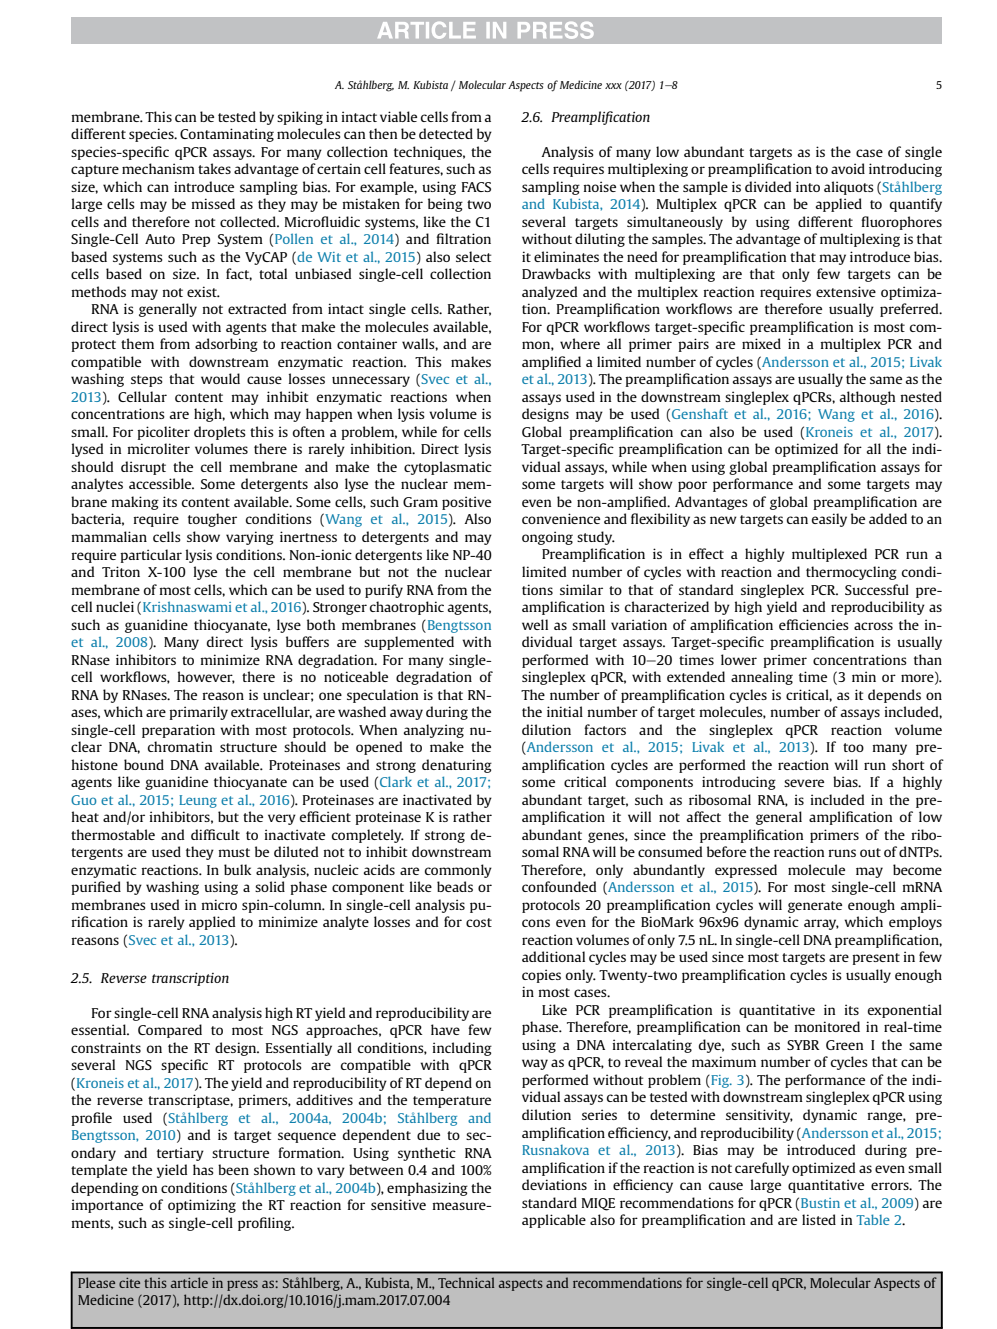 The image size is (997, 1329). What do you see at coordinates (762, 678) in the image?
I see `annealing` at bounding box center [762, 678].
